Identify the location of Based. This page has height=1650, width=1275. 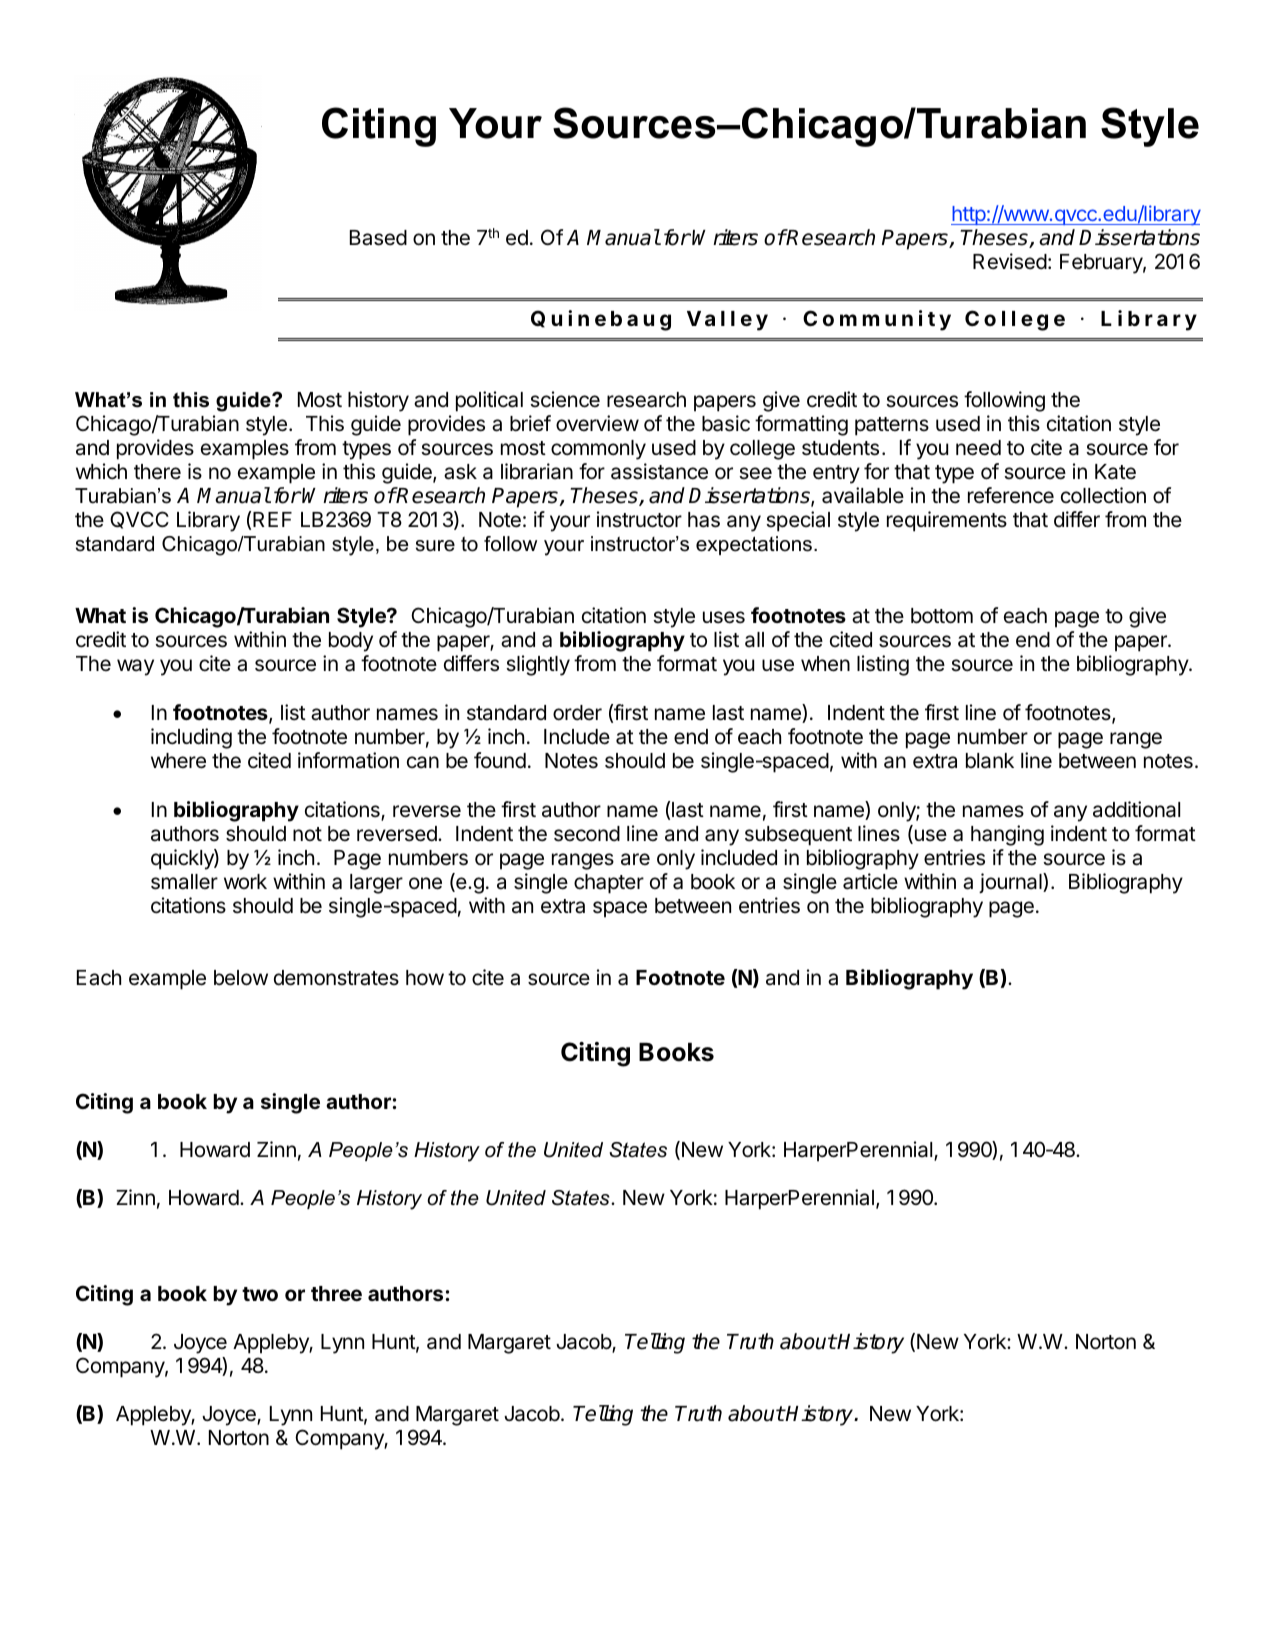
(378, 238).
